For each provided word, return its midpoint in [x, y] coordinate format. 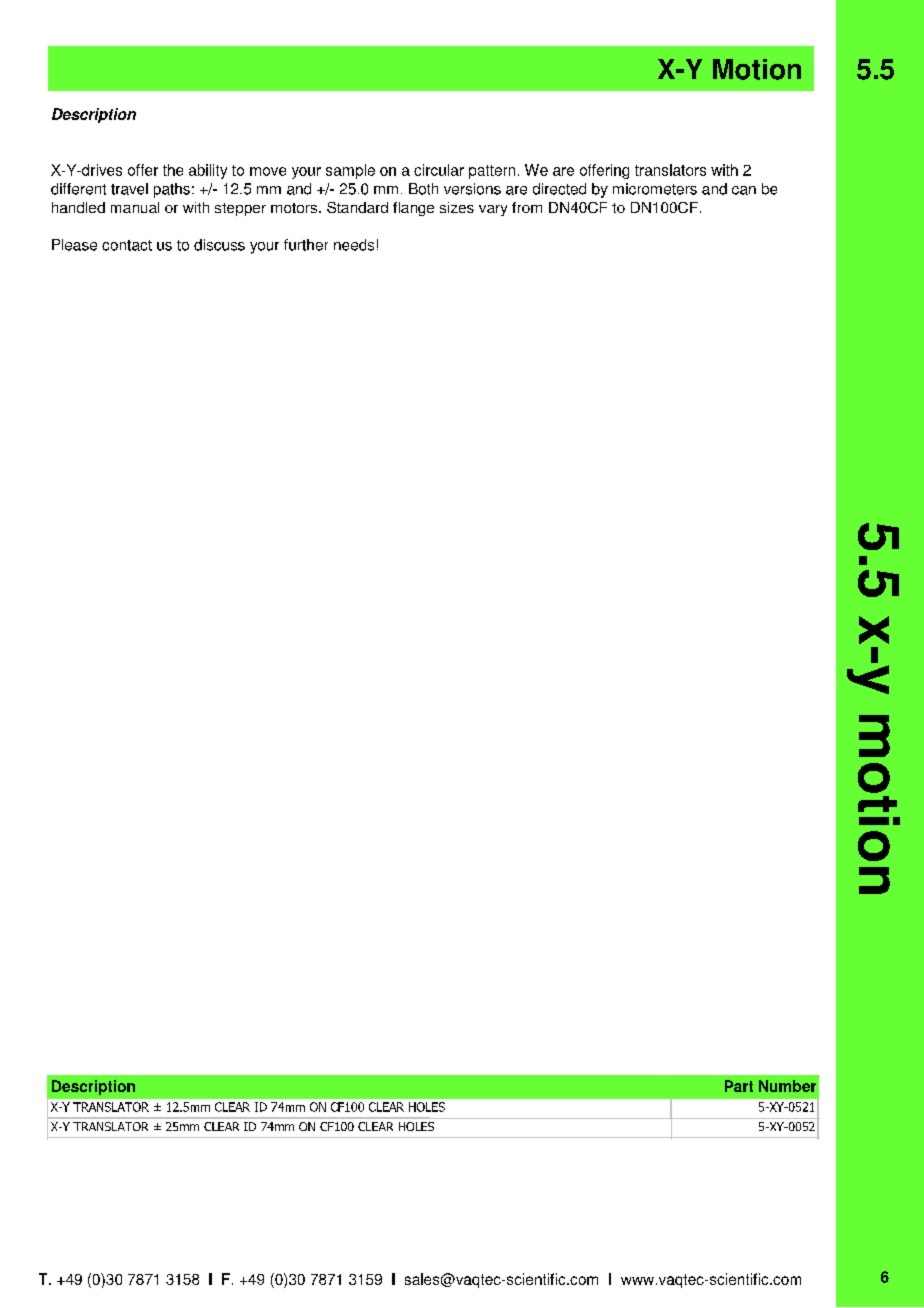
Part [739, 1086]
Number [787, 1086]
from [527, 207]
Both [423, 189]
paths [172, 190]
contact [127, 245]
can [744, 190]
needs [354, 245]
